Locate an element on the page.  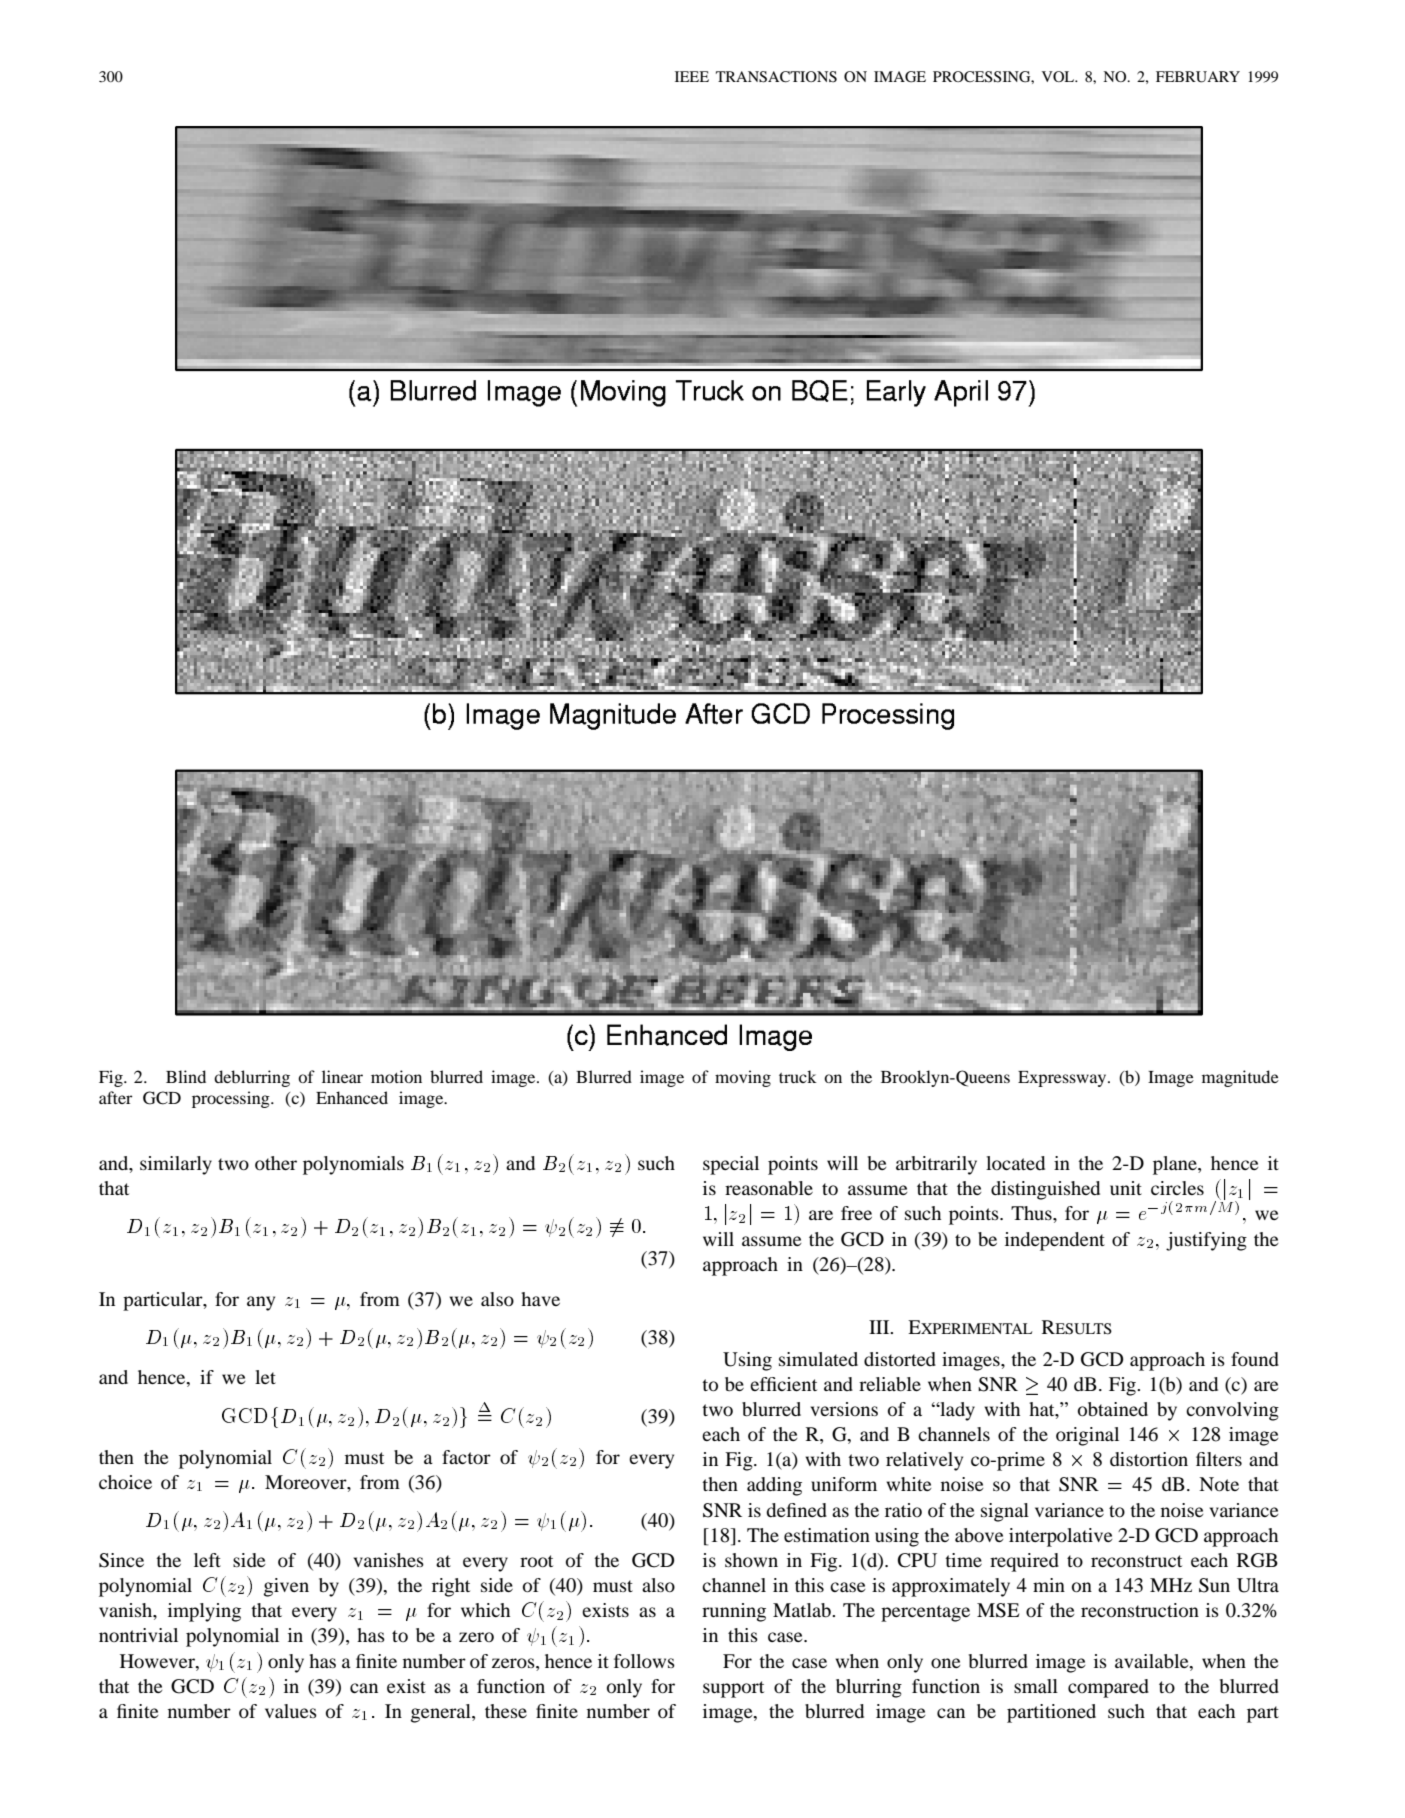
any is located at coordinates (261, 1303).
